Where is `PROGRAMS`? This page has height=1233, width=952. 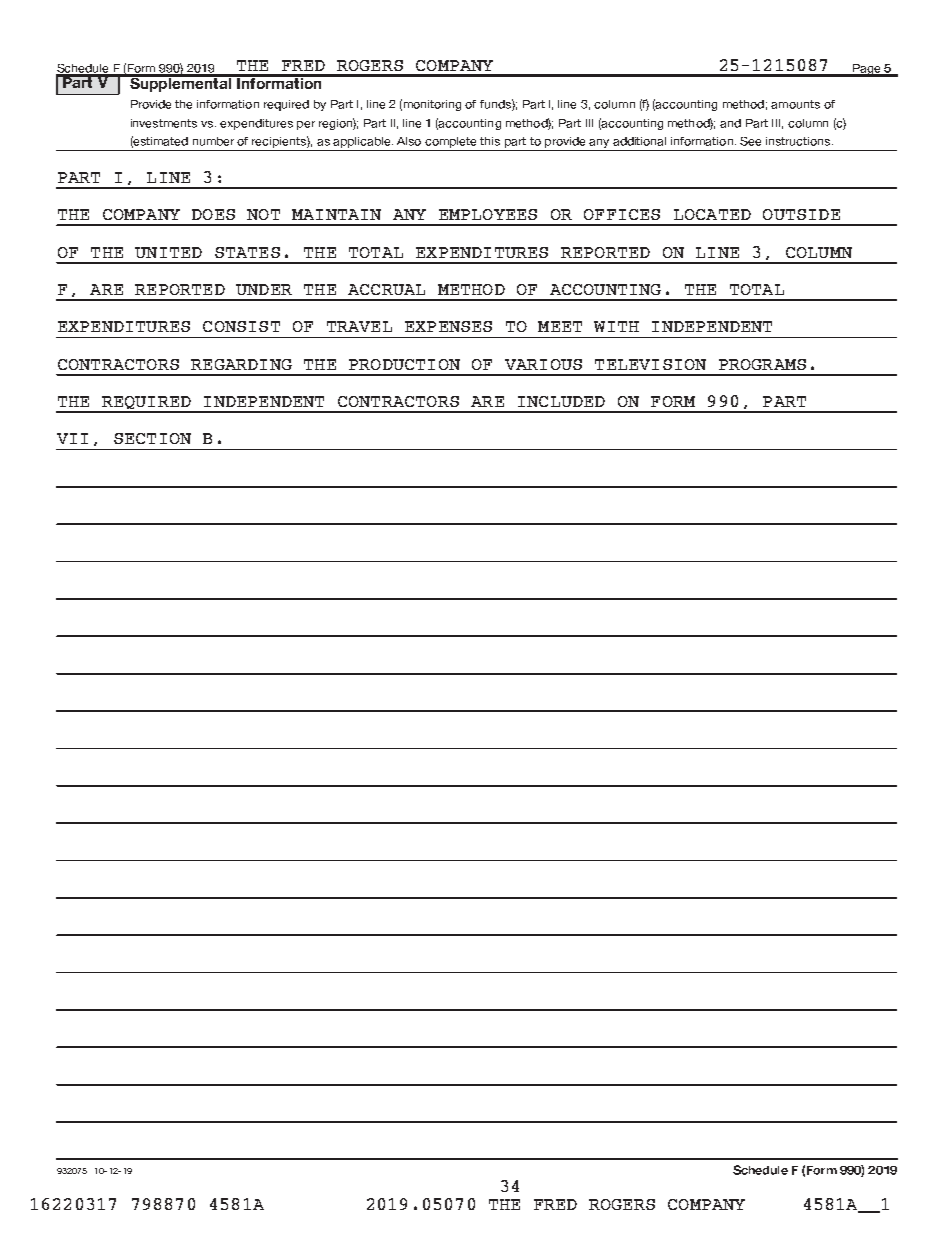
PROGRAMS is located at coordinates (762, 364).
